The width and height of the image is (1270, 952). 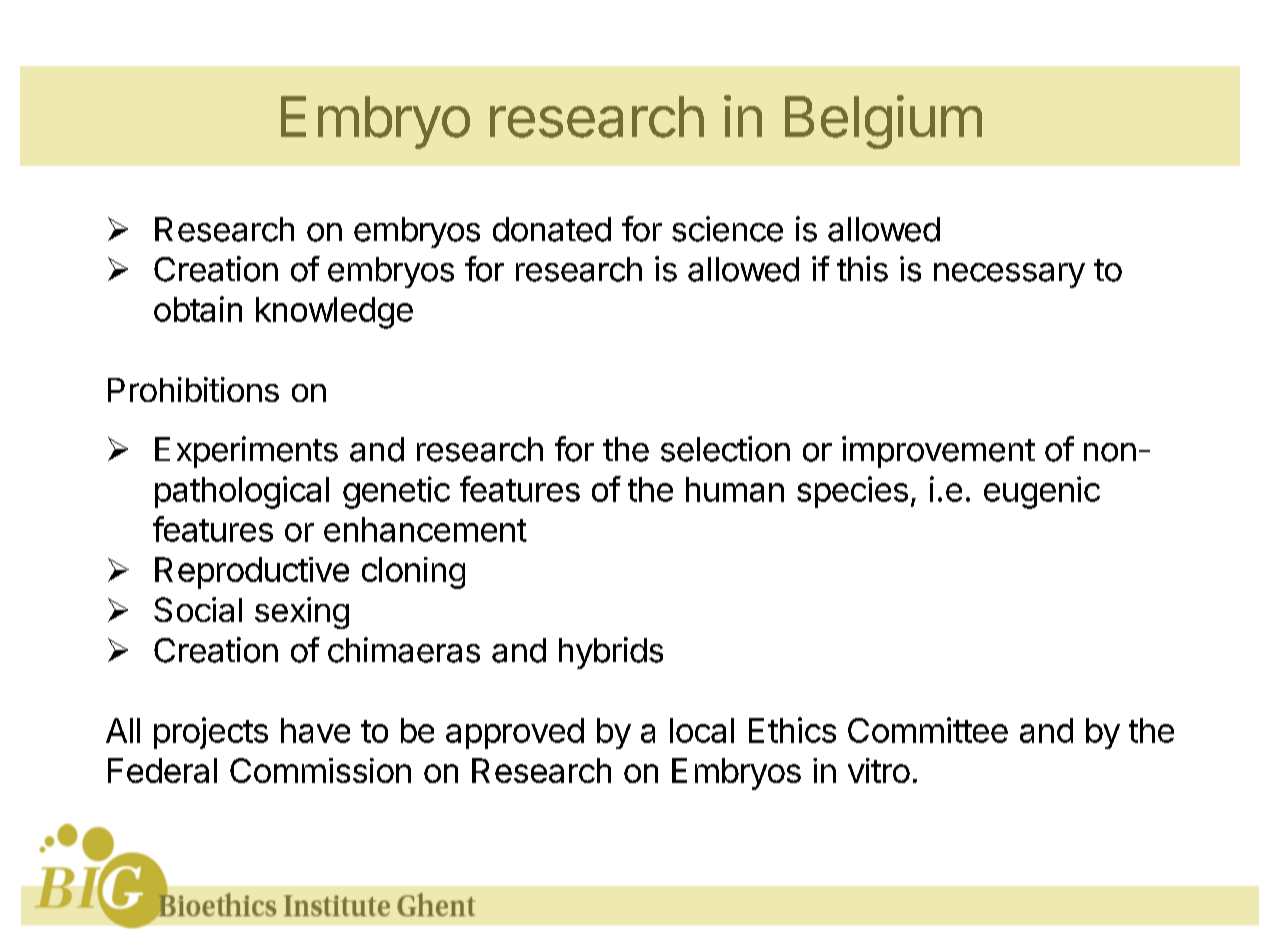 What do you see at coordinates (862, 269) in the image?
I see `this` at bounding box center [862, 269].
